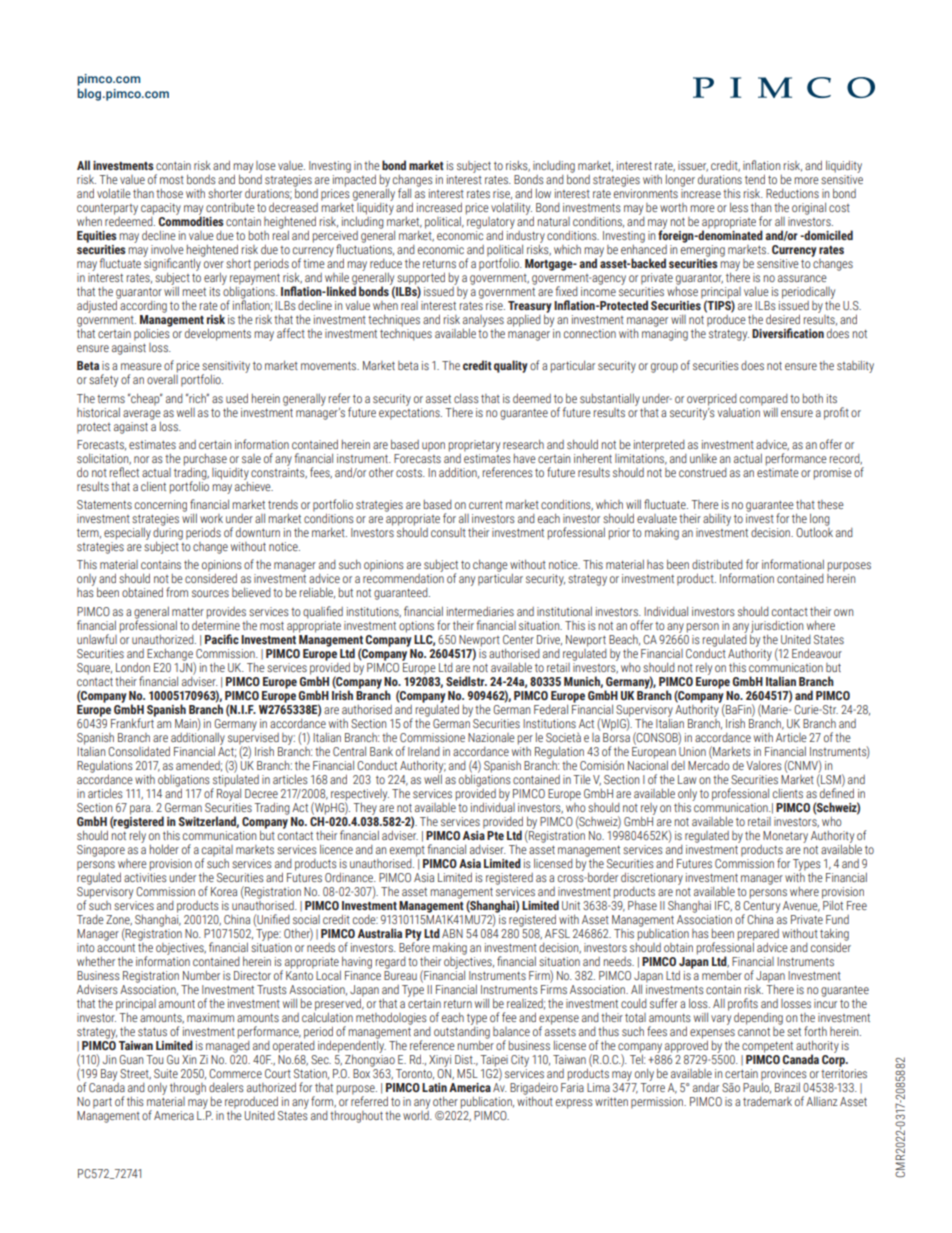  What do you see at coordinates (755, 179) in the screenshot?
I see `tend` at bounding box center [755, 179].
